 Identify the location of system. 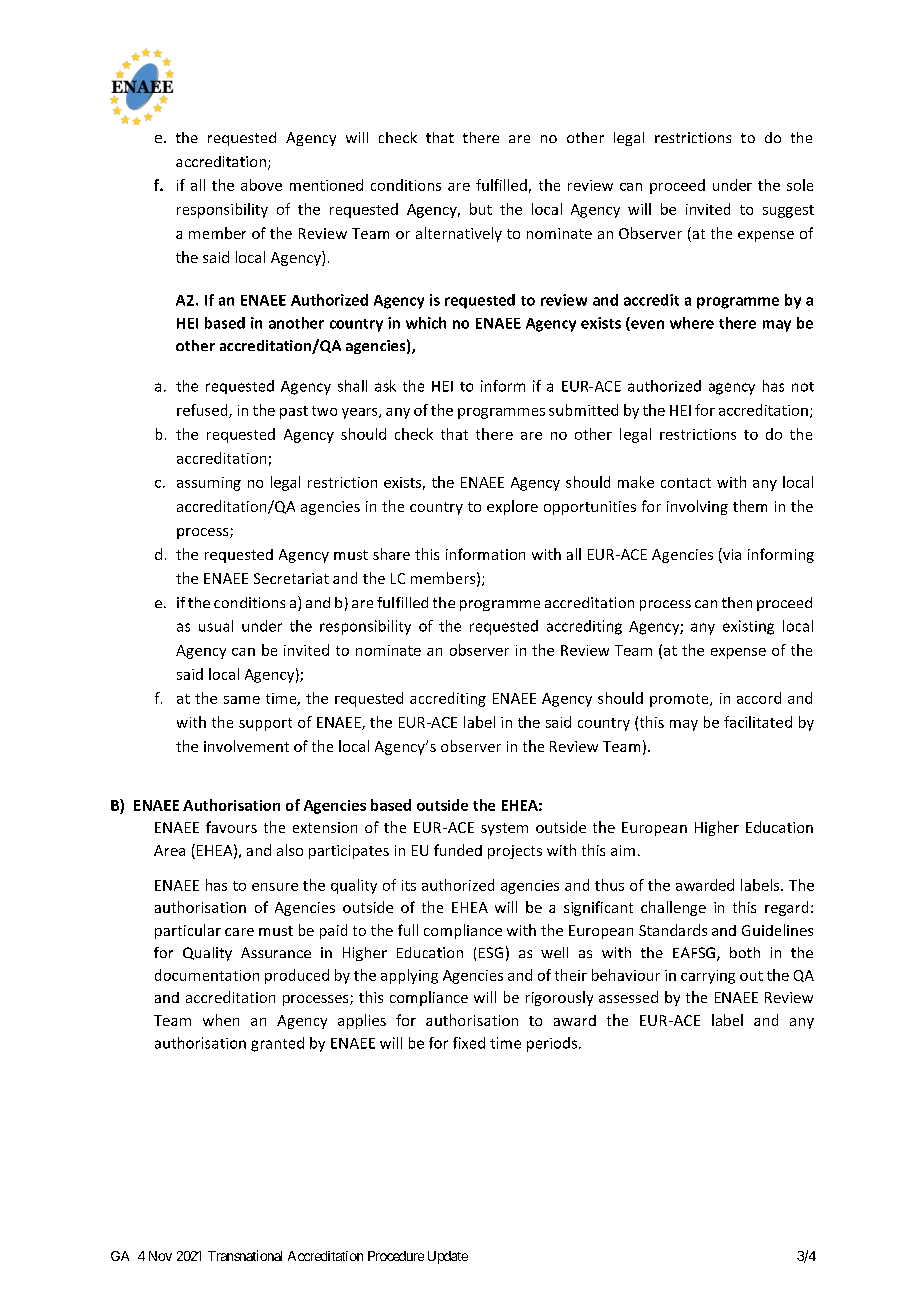
(504, 829).
